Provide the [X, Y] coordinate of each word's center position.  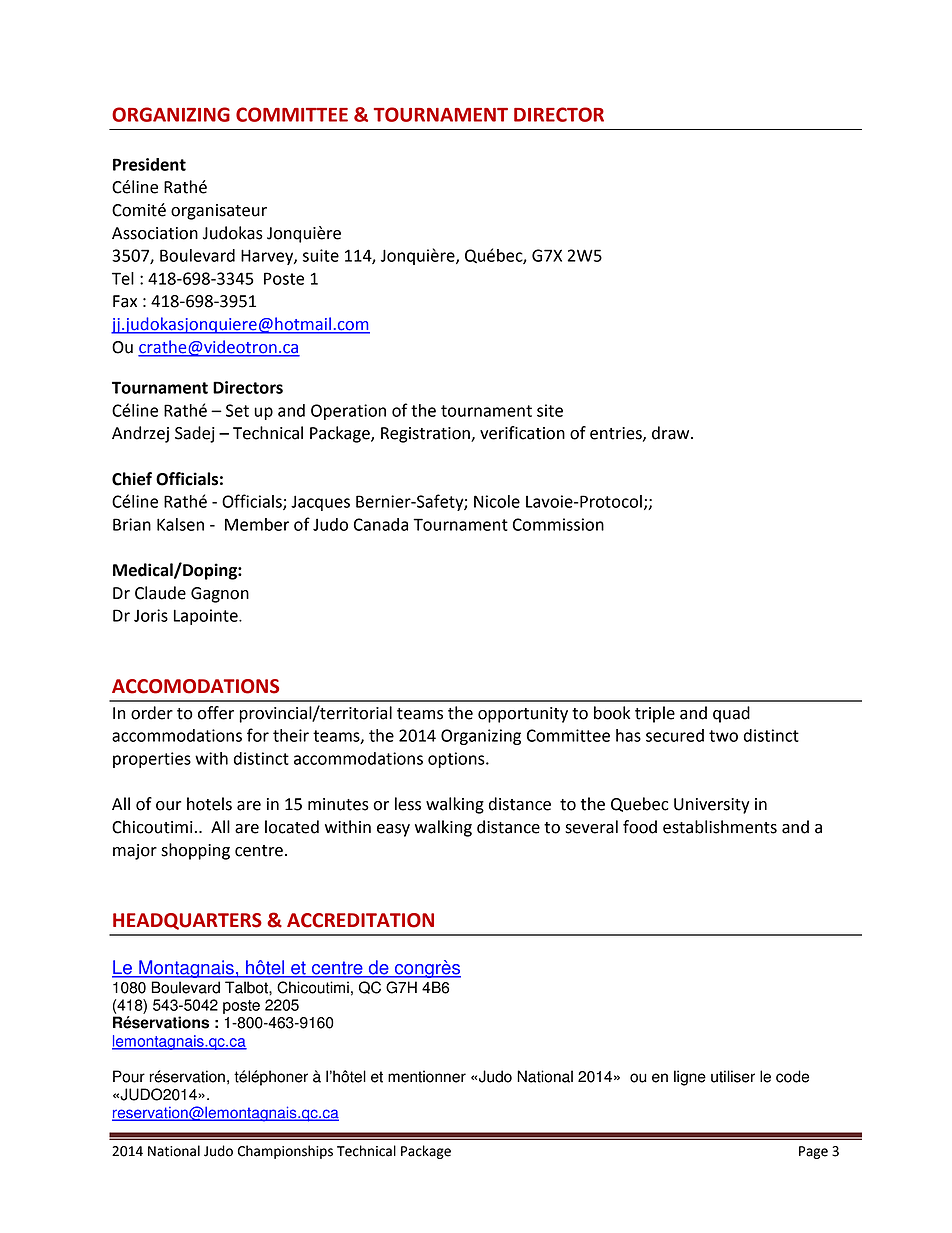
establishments [720, 827]
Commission [558, 524]
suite [321, 255]
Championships [285, 1152]
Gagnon [220, 595]
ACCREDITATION [360, 920]
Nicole [497, 501]
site [550, 410]
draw [672, 433]
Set [237, 410]
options [457, 760]
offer [216, 713]
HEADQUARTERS [187, 921]
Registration [426, 435]
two [723, 736]
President [149, 164]
